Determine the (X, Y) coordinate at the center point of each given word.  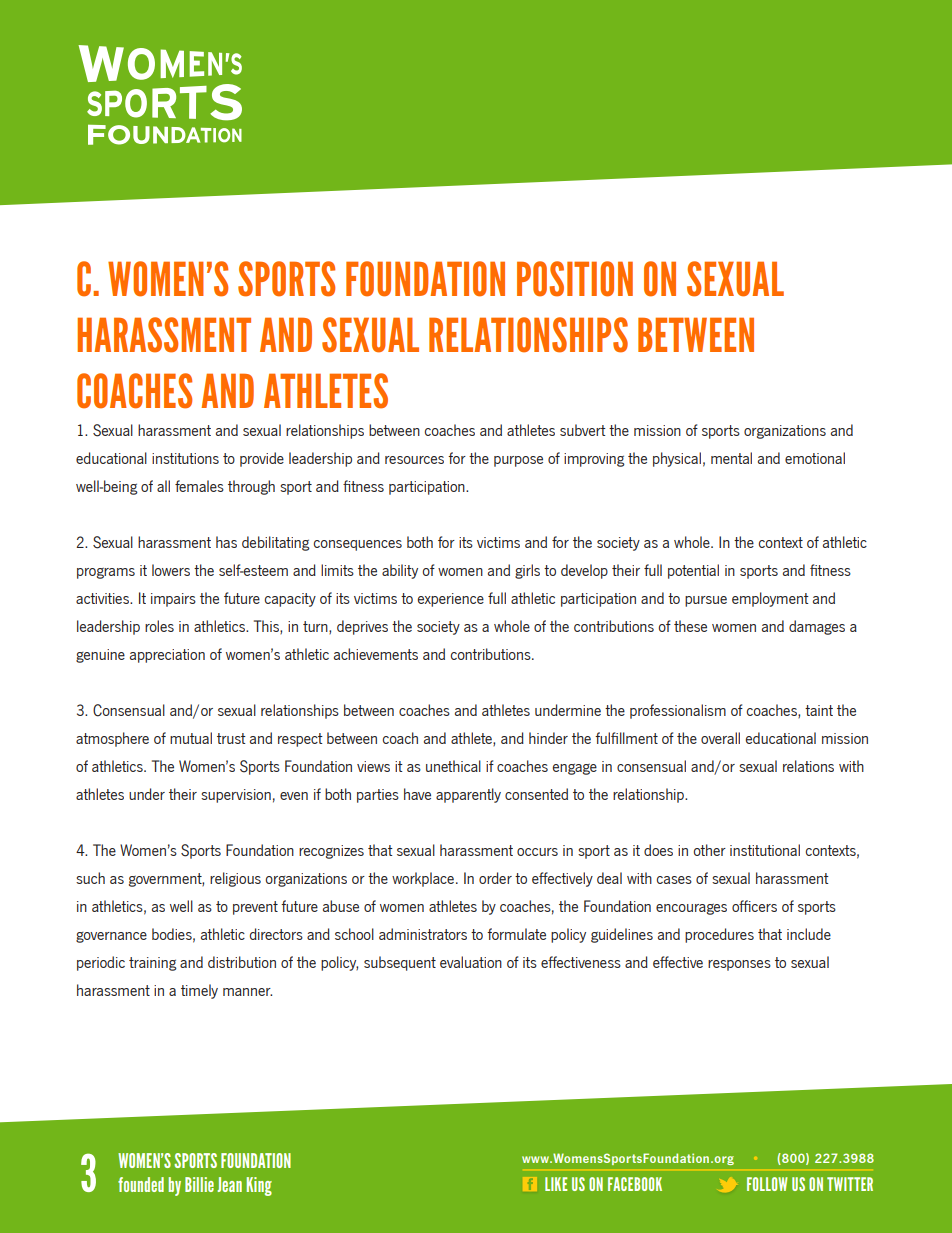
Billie (199, 1184)
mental (731, 458)
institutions (185, 458)
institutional (765, 850)
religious (235, 879)
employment (770, 599)
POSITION (575, 279)
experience (451, 600)
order (495, 878)
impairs (173, 600)
